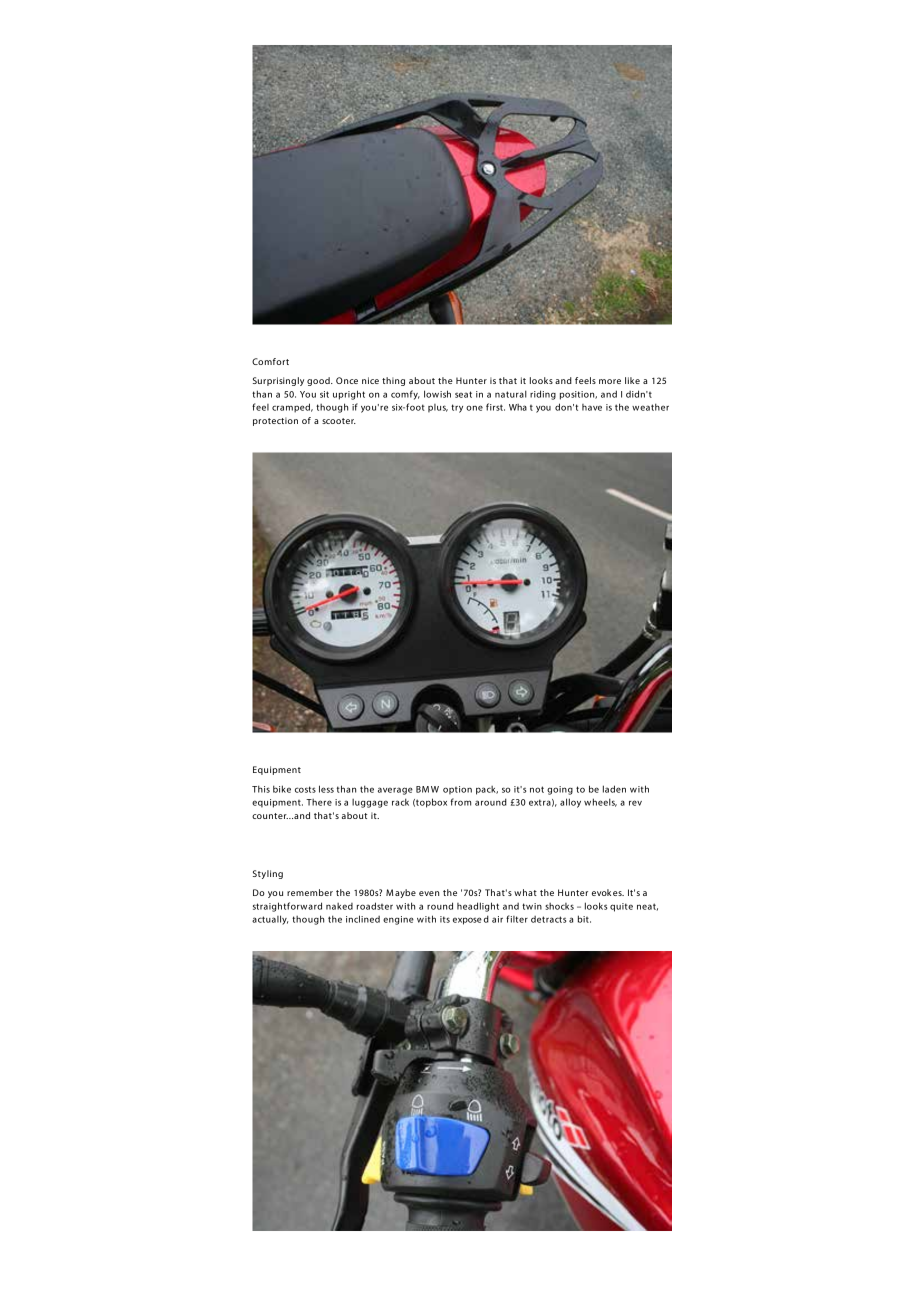 The height and width of the screenshot is (1308, 924). Describe the element at coordinates (478, 907) in the screenshot. I see `headlight` at that location.
